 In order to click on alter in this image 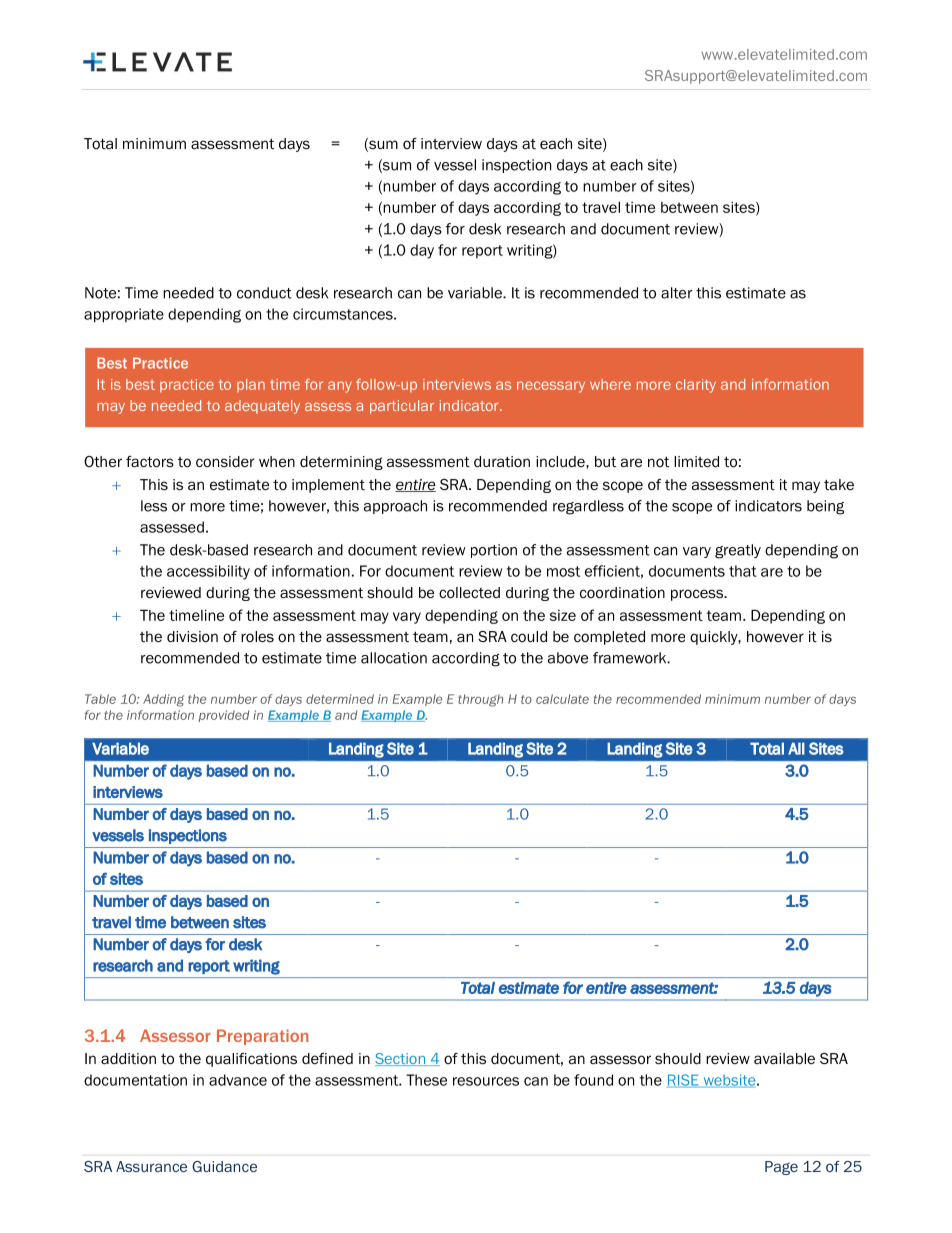, I will do `click(677, 293)`.
